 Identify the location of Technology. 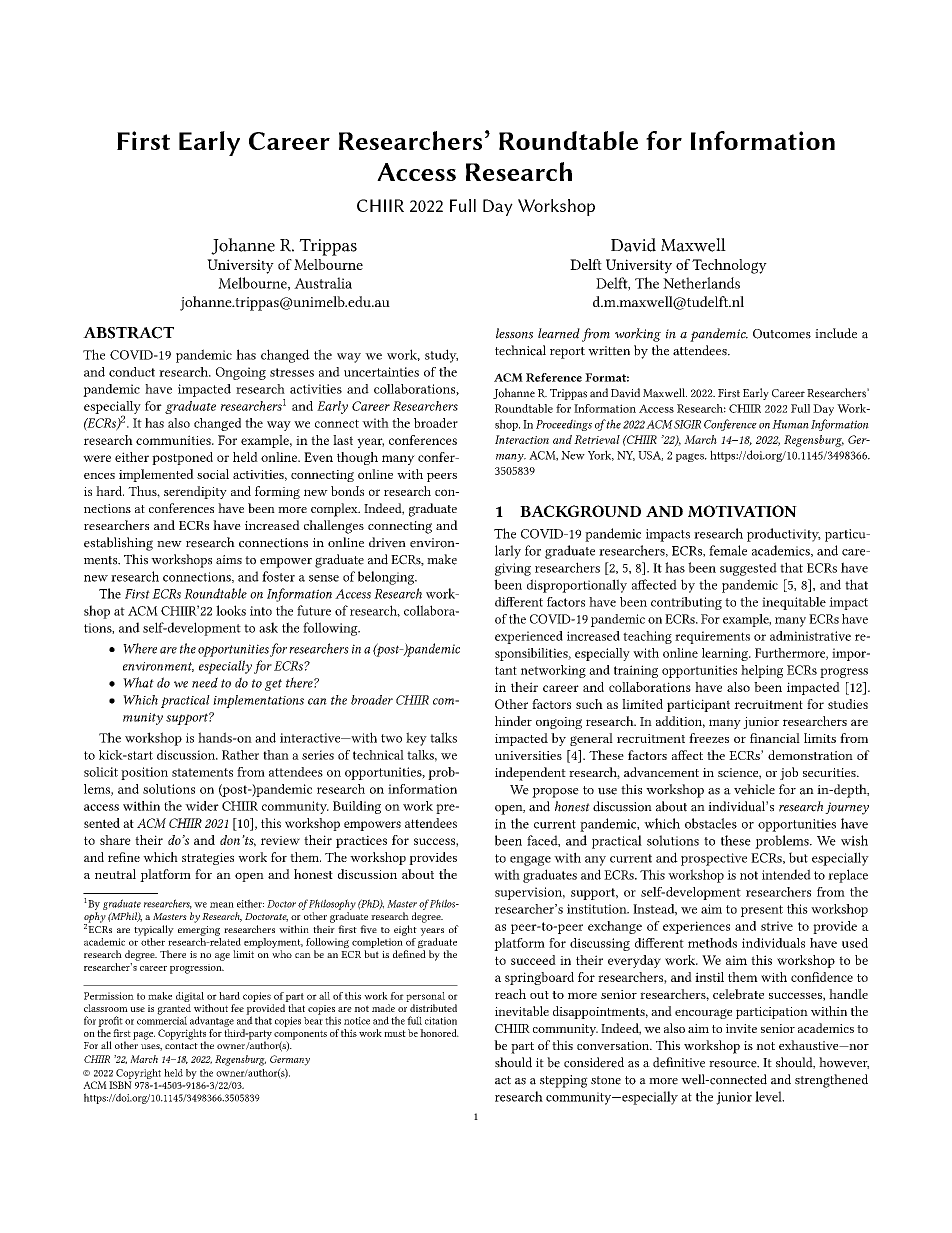
(729, 266).
